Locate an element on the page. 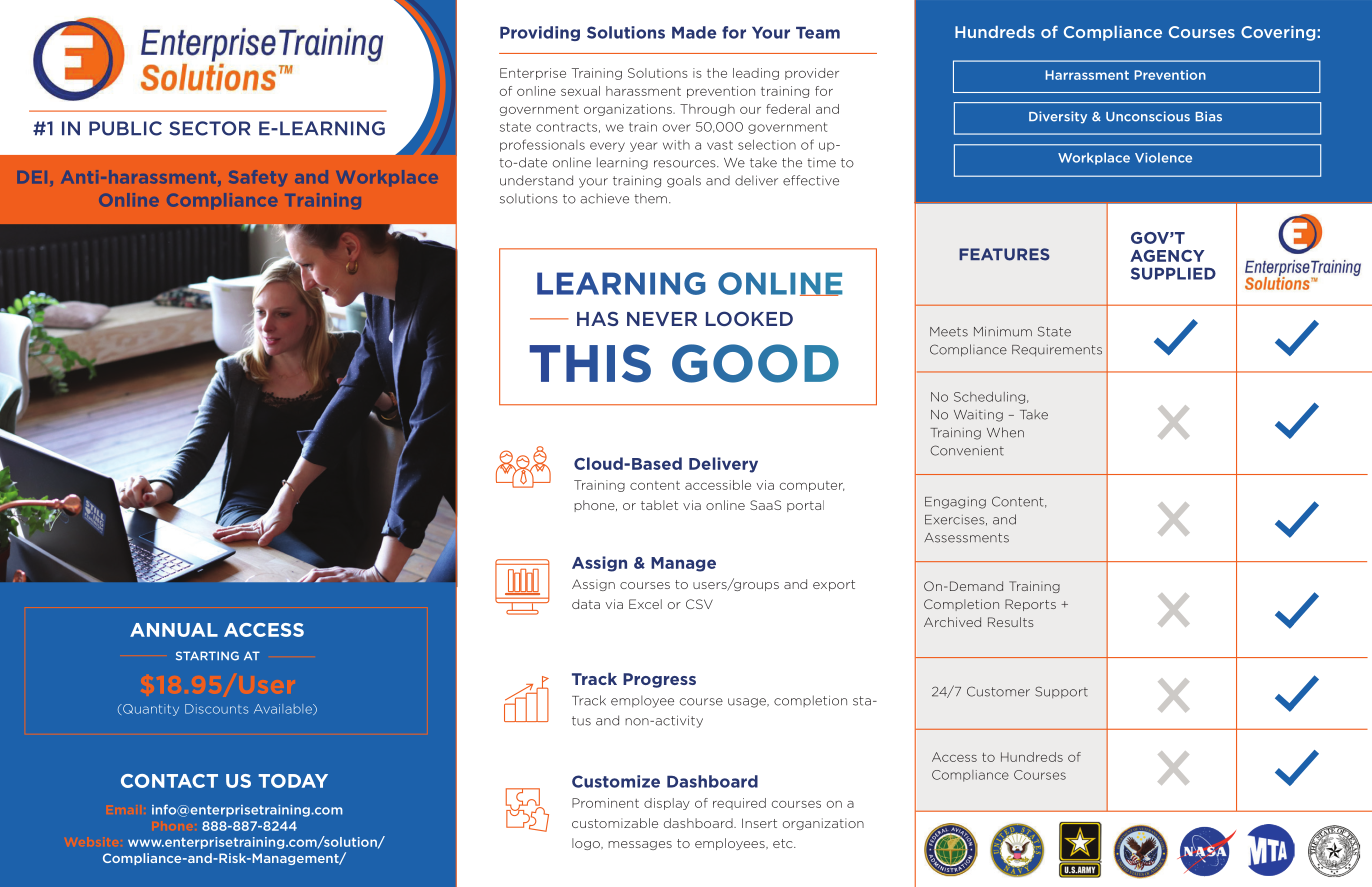 Image resolution: width=1372 pixels, height=887 pixels. HAS is located at coordinates (597, 318).
